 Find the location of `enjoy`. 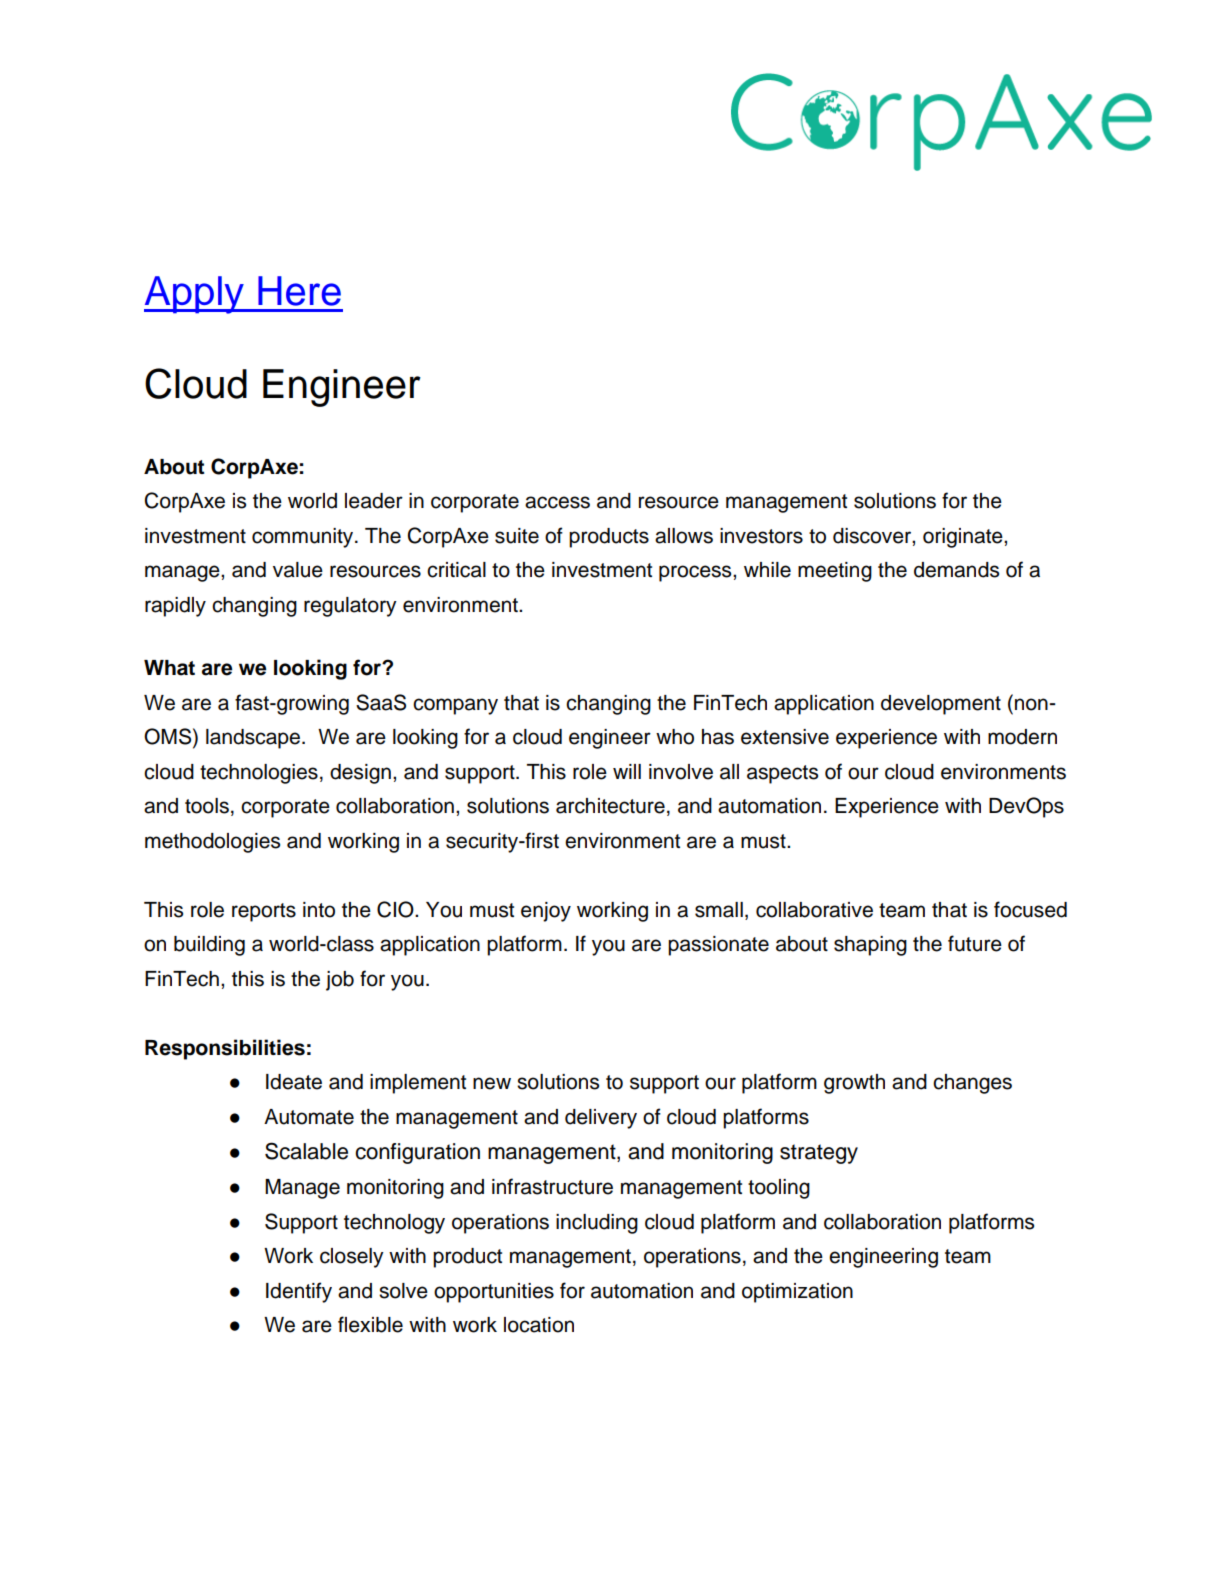

enjoy is located at coordinates (546, 912).
